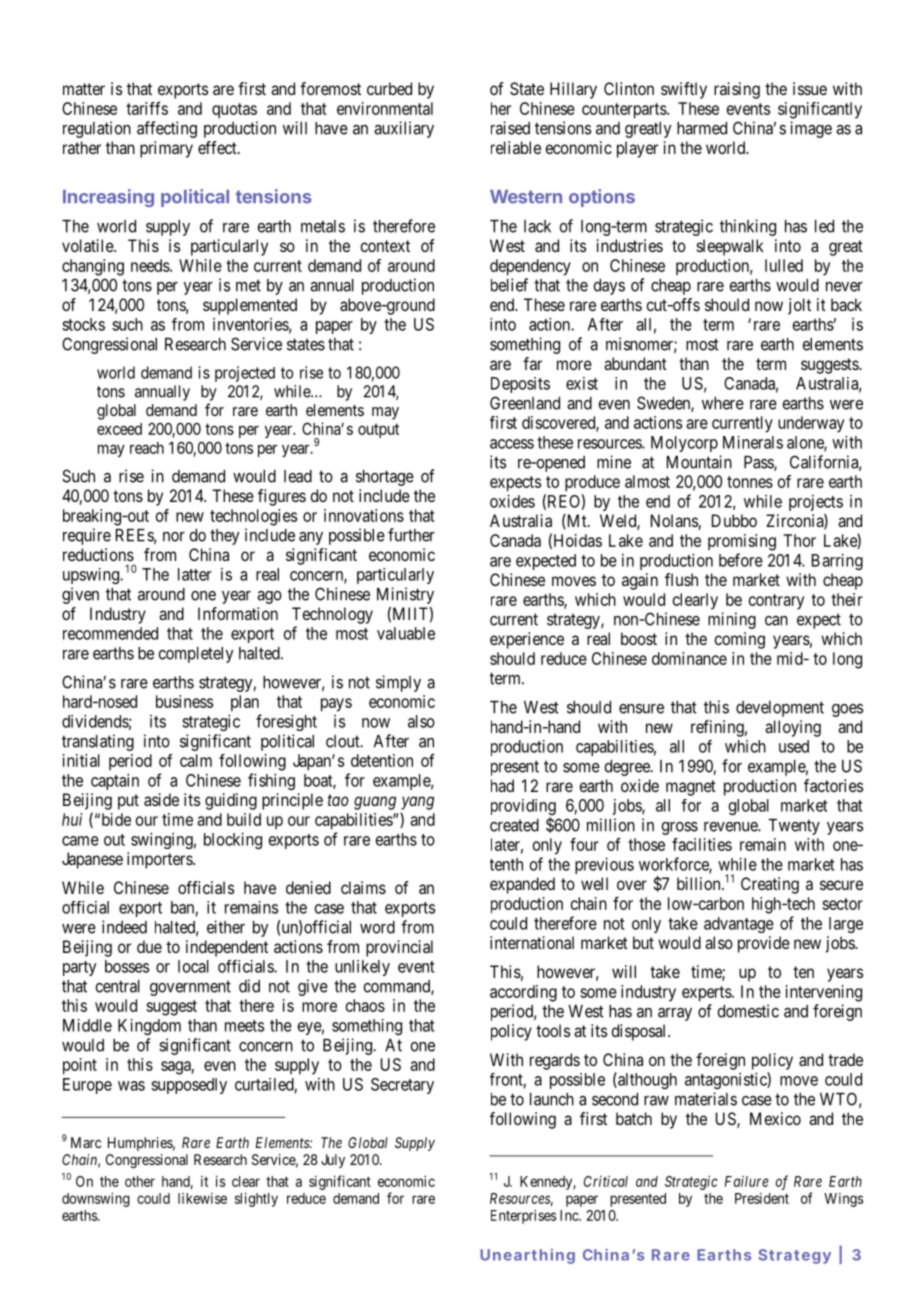 This document has height=1308, width=924. Describe the element at coordinates (167, 129) in the document. I see `affecting` at that location.
